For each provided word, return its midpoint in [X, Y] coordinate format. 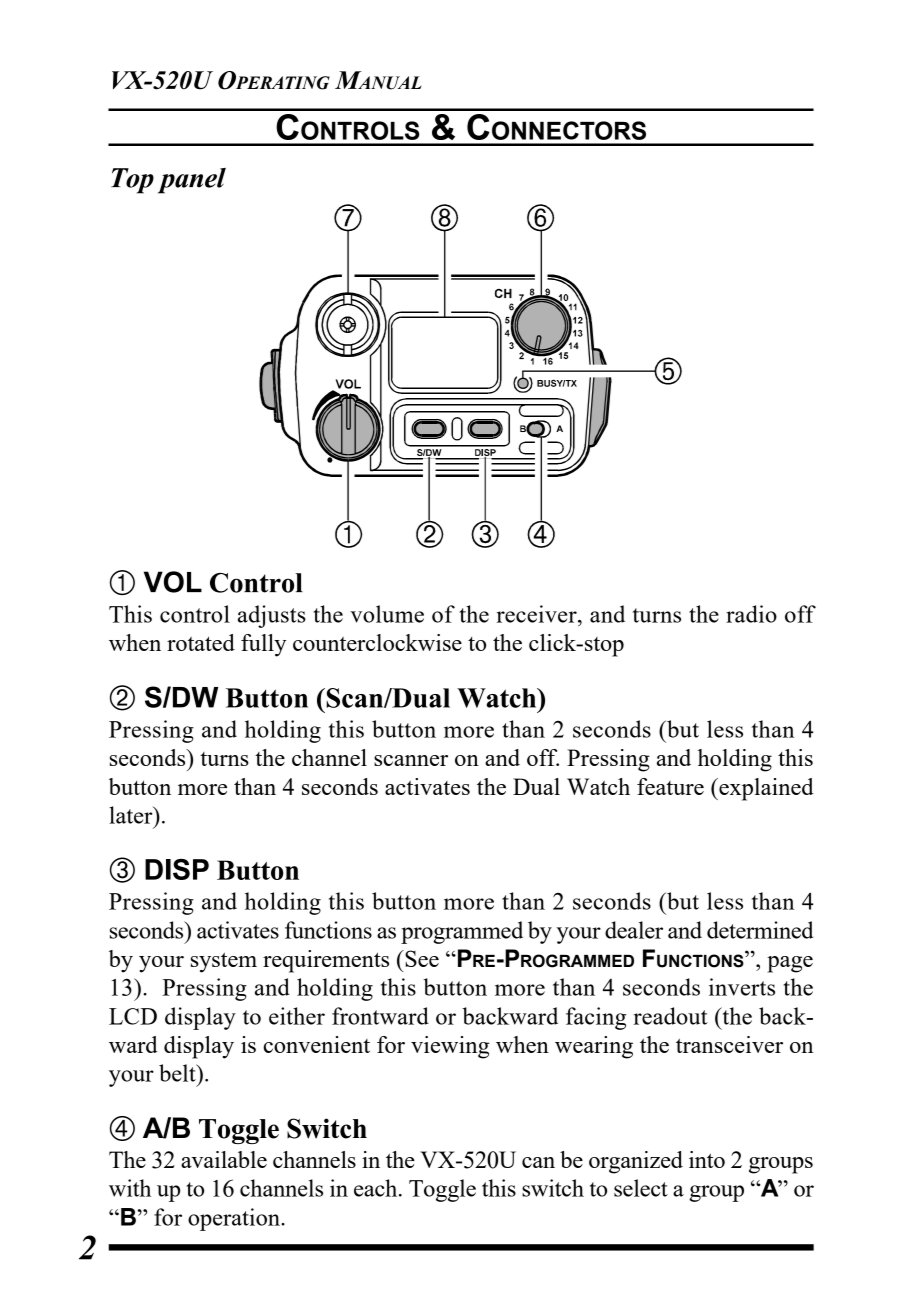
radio [751, 614]
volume [387, 614]
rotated [201, 642]
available [224, 1159]
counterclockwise [377, 642]
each [377, 1188]
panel [192, 181]
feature [670, 786]
